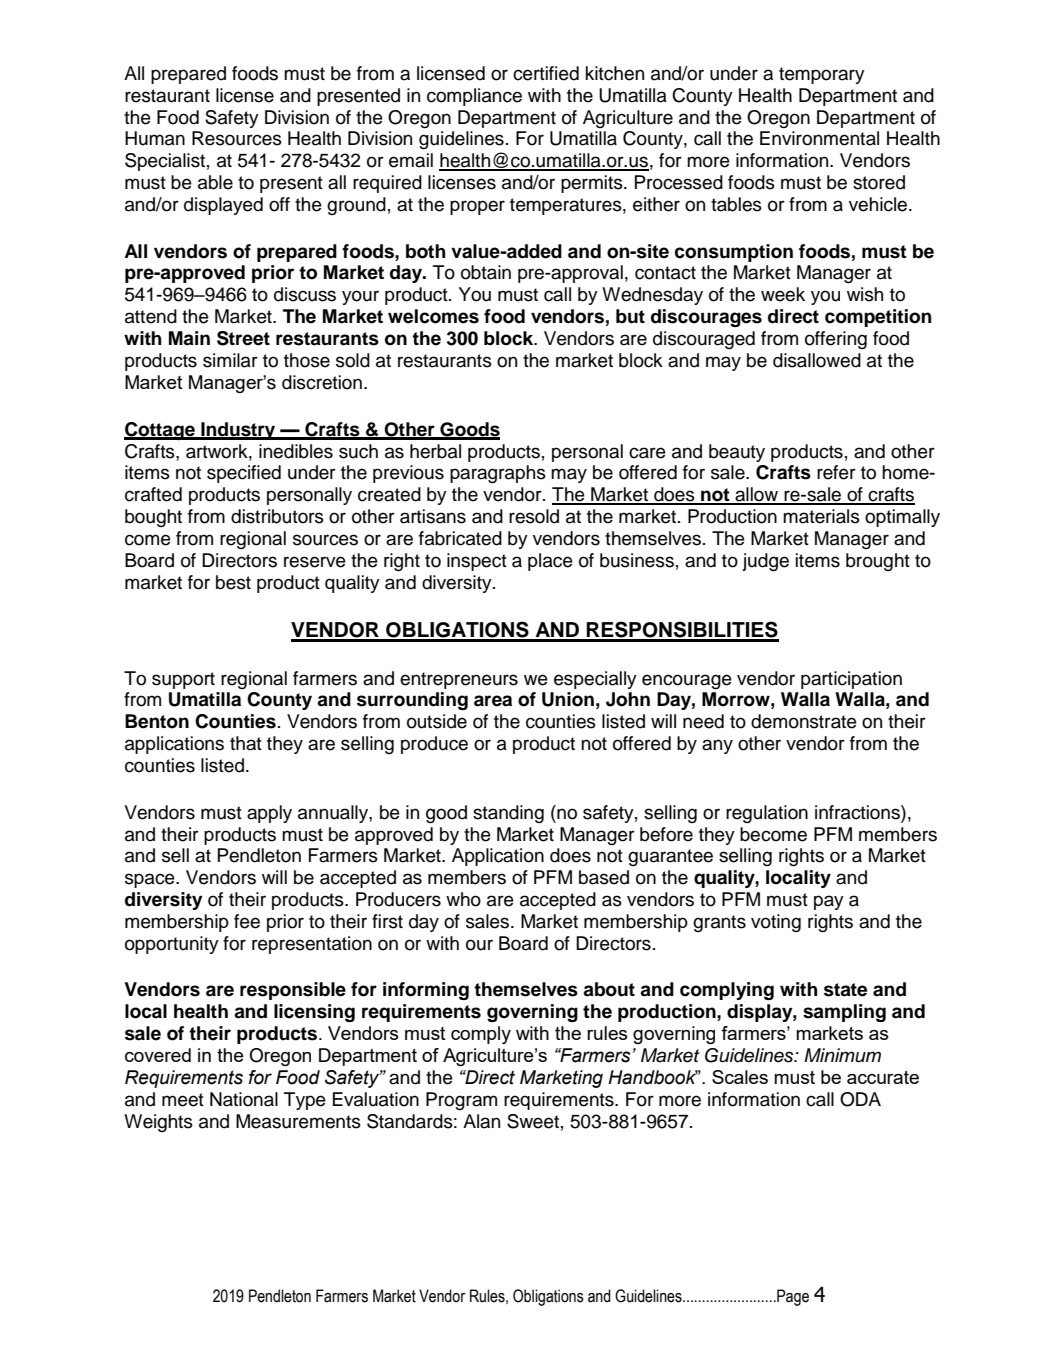  I want to click on standing, so click(508, 814).
